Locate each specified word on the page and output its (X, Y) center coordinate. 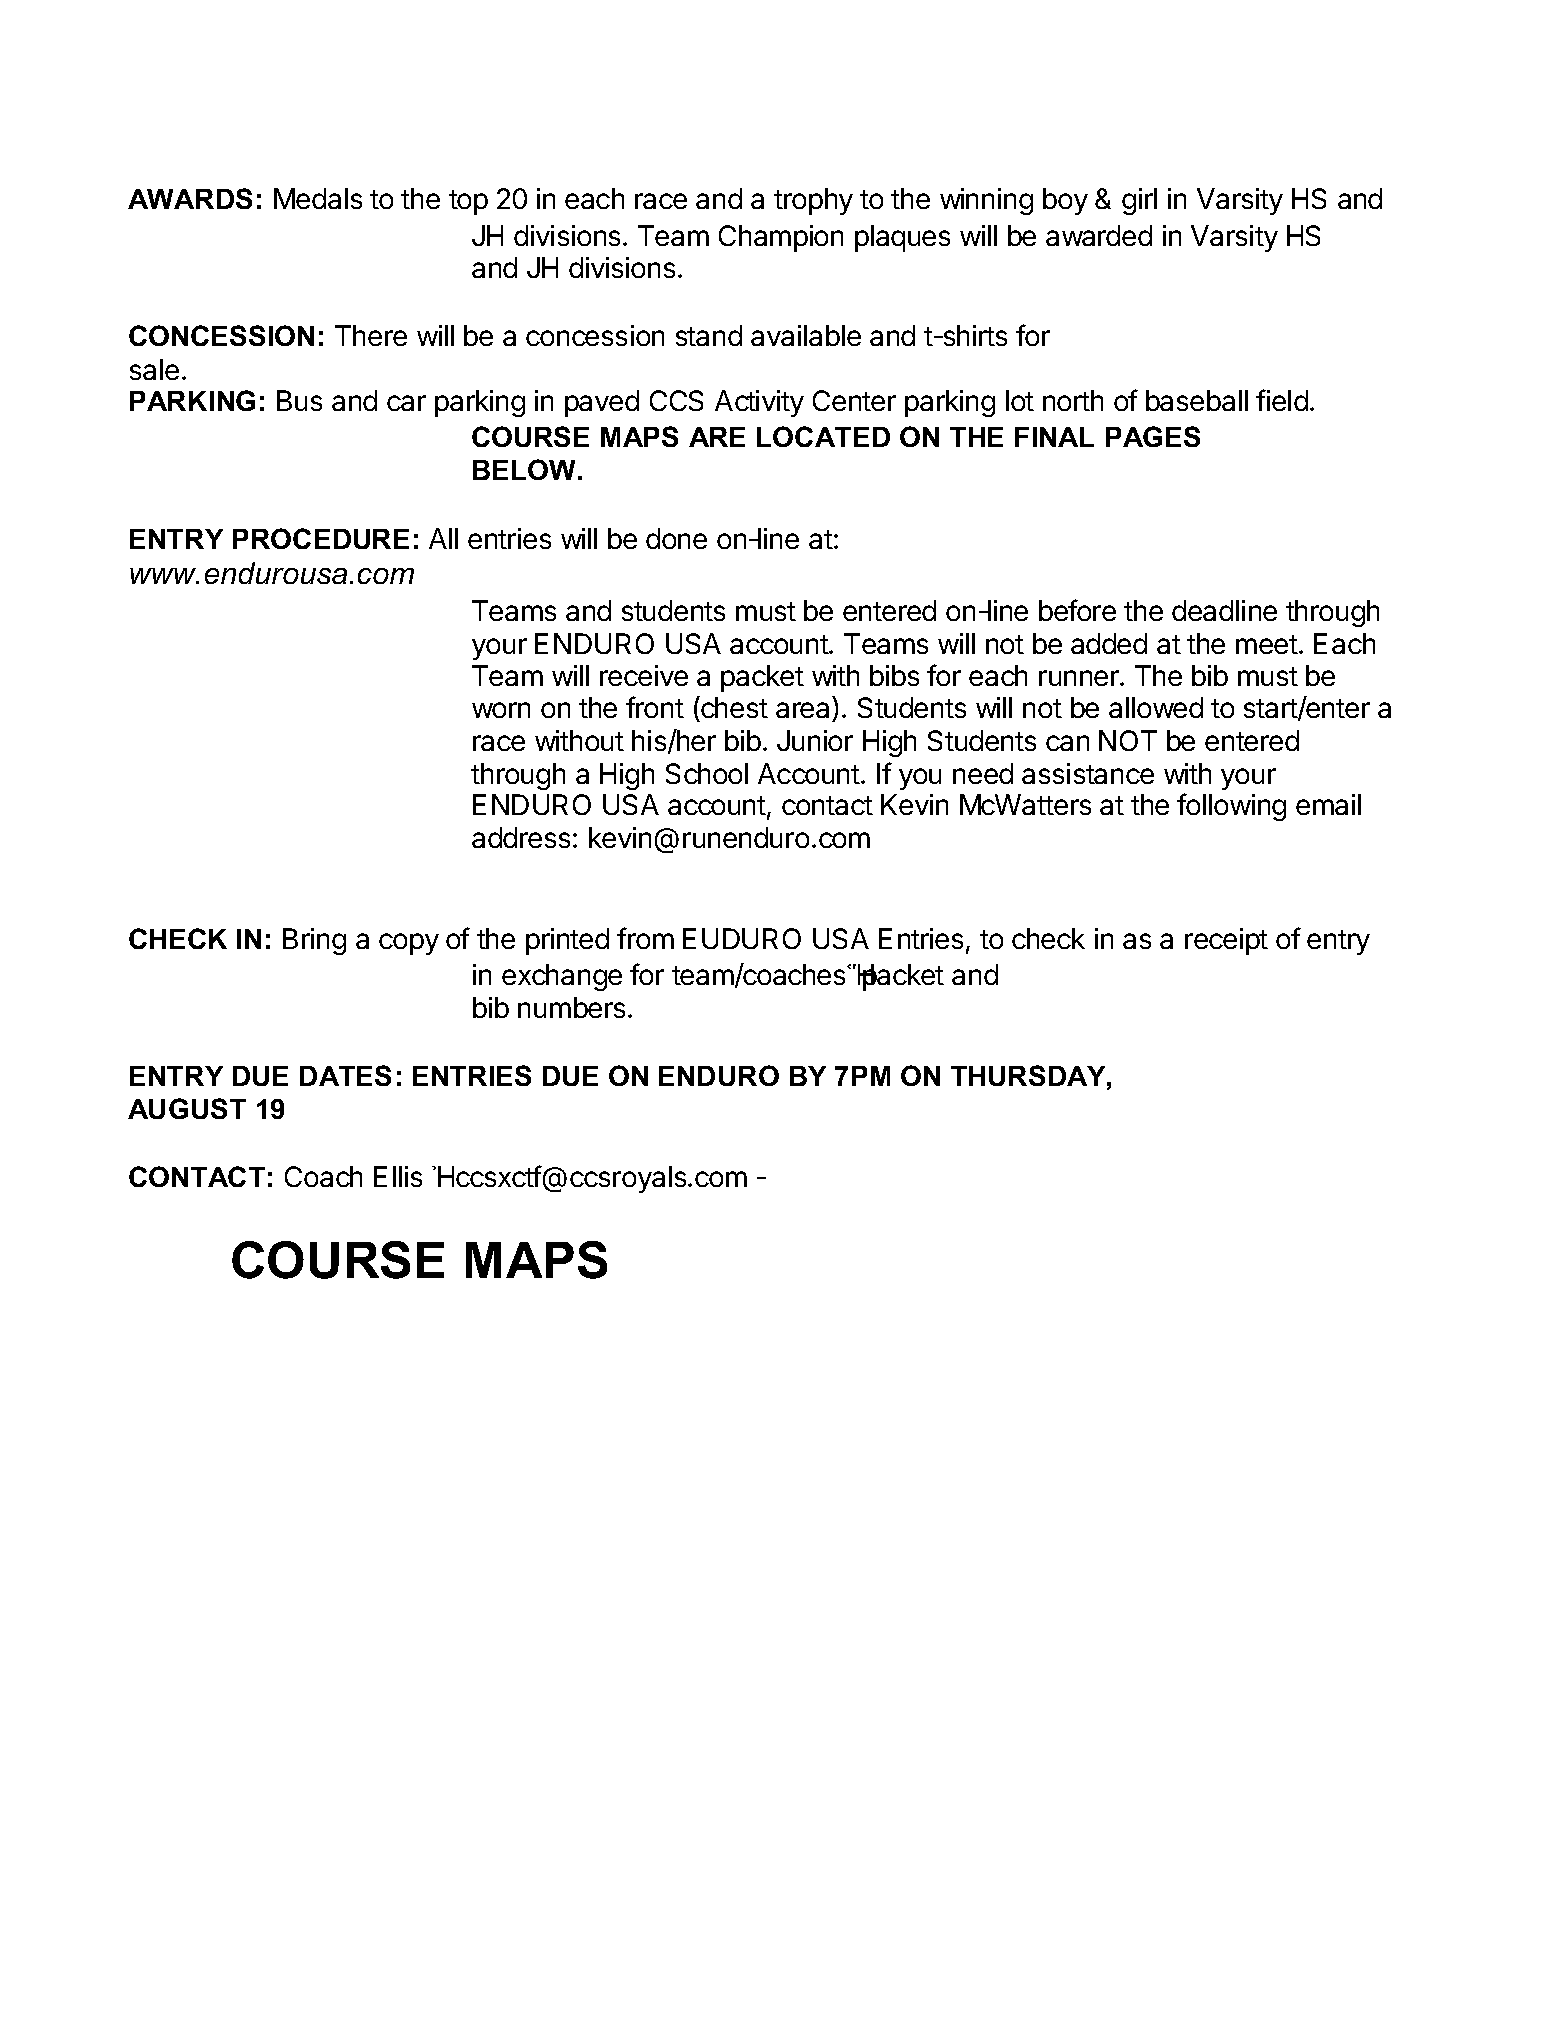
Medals (318, 198)
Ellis (398, 1176)
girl (1139, 201)
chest (733, 709)
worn (501, 710)
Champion (781, 238)
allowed (1156, 707)
